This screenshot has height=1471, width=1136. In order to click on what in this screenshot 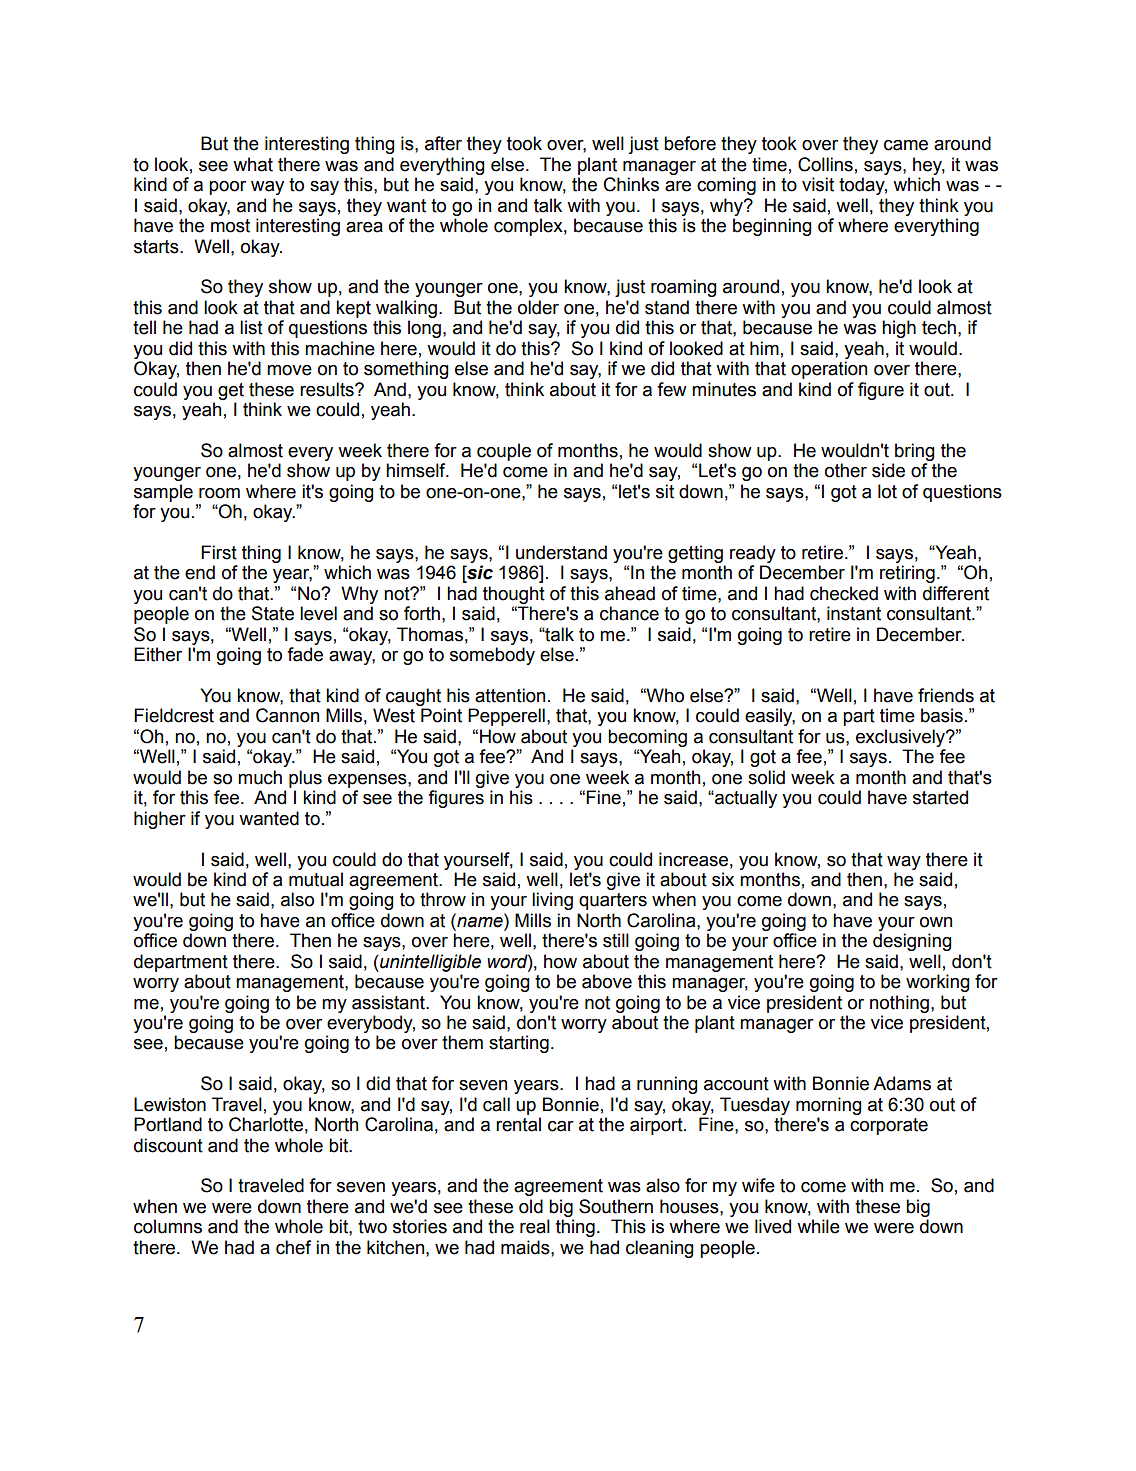, I will do `click(253, 164)`.
